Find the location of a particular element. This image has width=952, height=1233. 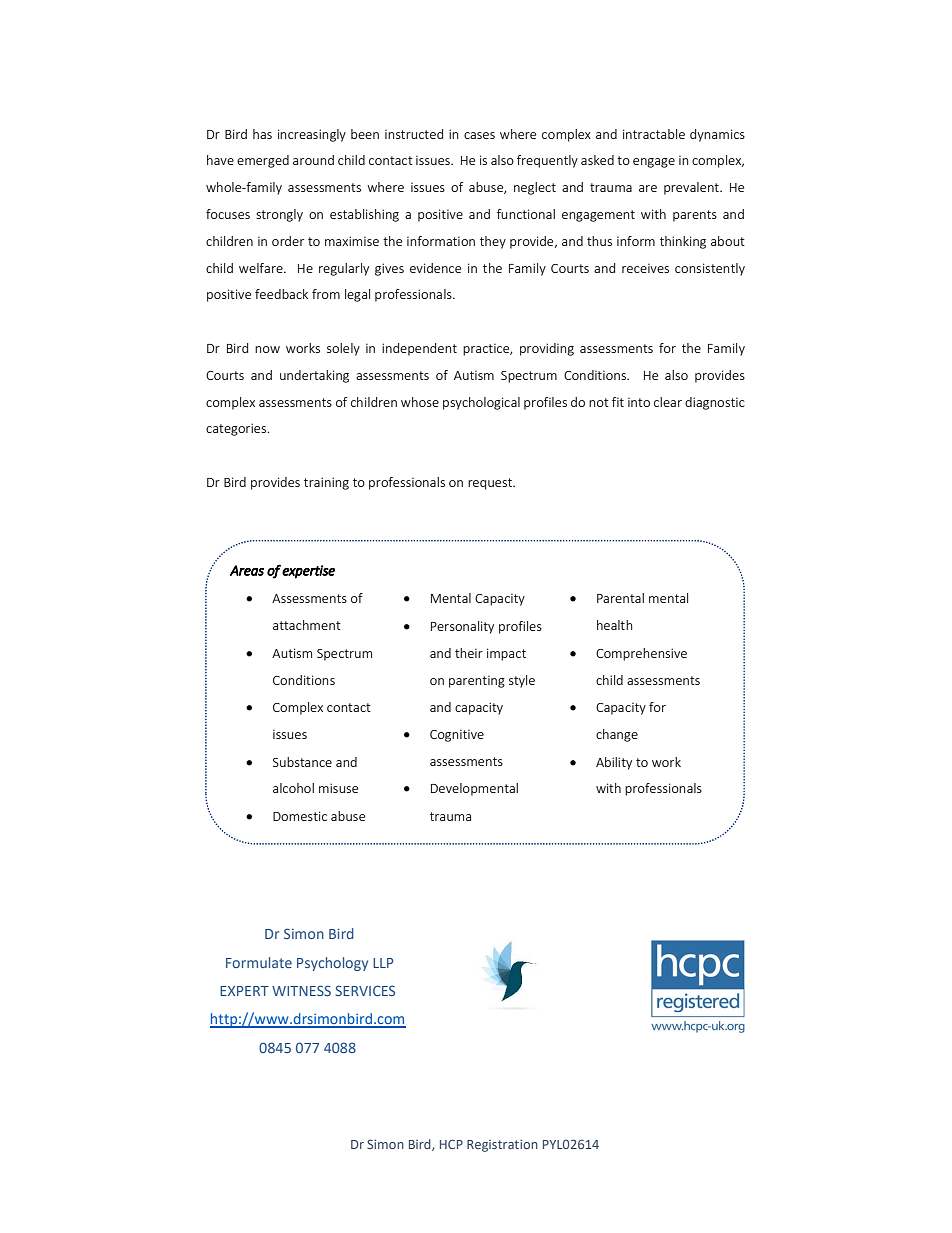

cases is located at coordinates (479, 135).
